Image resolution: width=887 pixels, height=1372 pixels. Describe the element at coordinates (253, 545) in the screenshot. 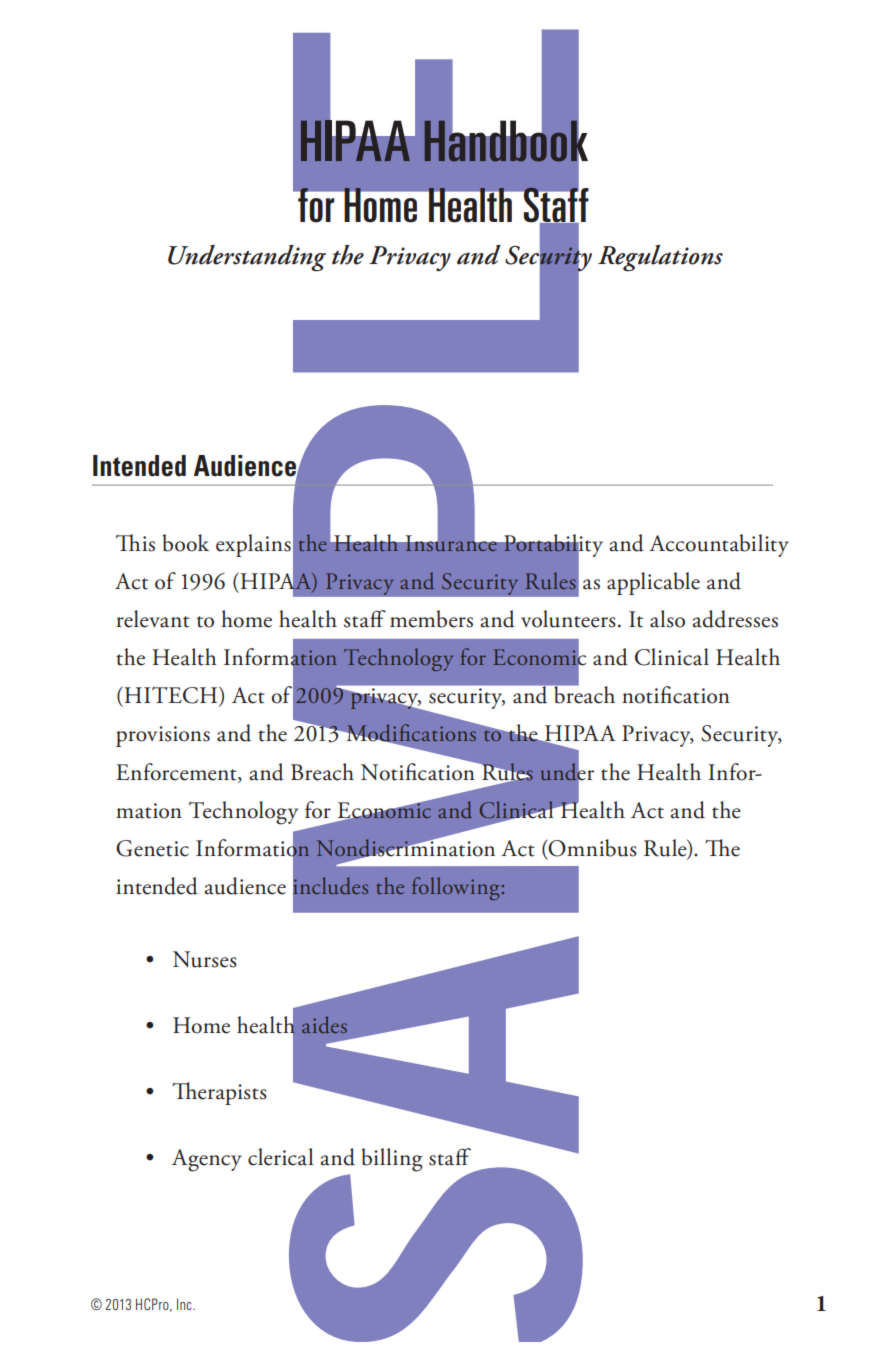

I see `explains` at that location.
